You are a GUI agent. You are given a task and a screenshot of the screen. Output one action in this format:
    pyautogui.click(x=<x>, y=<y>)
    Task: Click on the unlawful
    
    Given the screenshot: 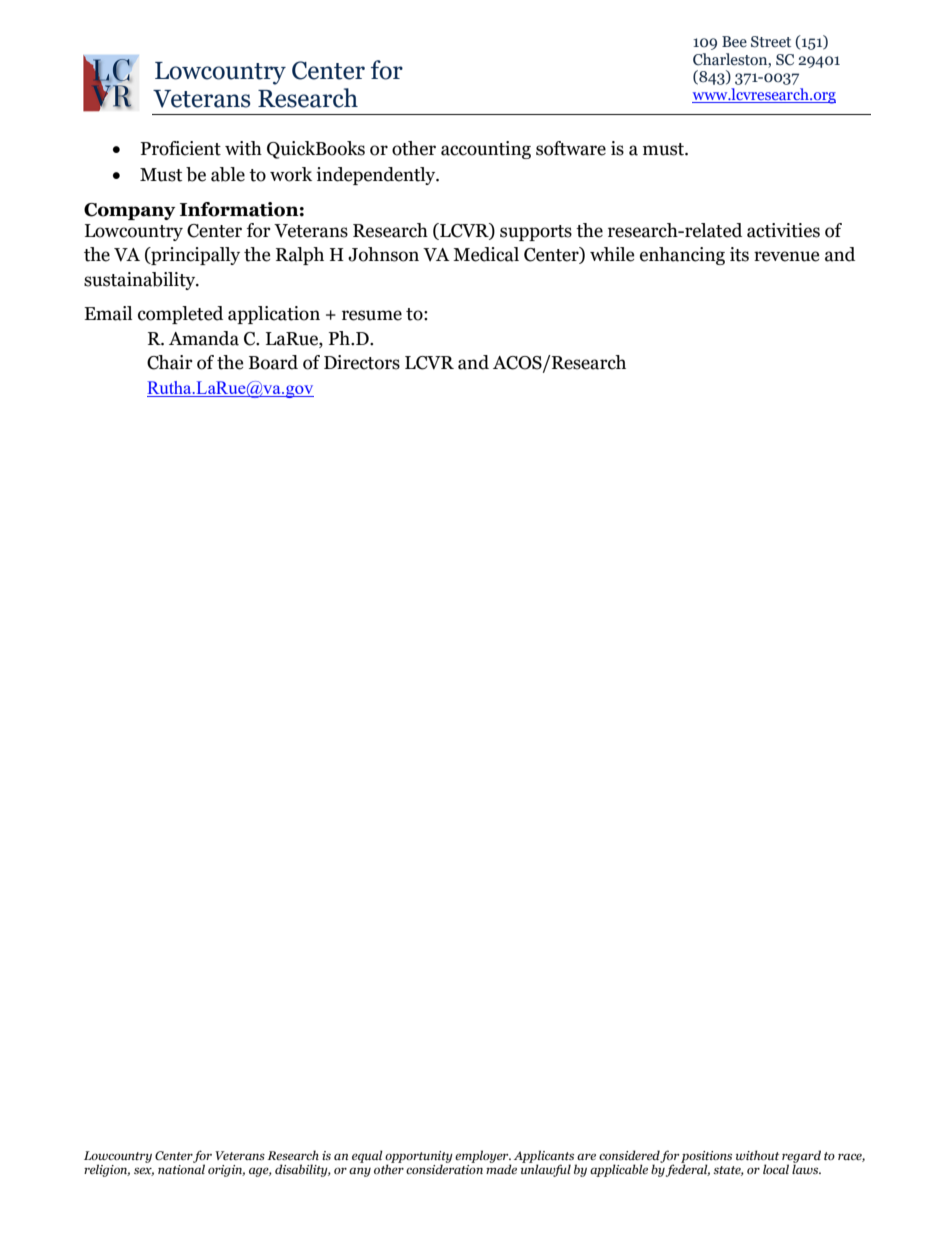 What is the action you would take?
    pyautogui.click(x=546, y=1169)
